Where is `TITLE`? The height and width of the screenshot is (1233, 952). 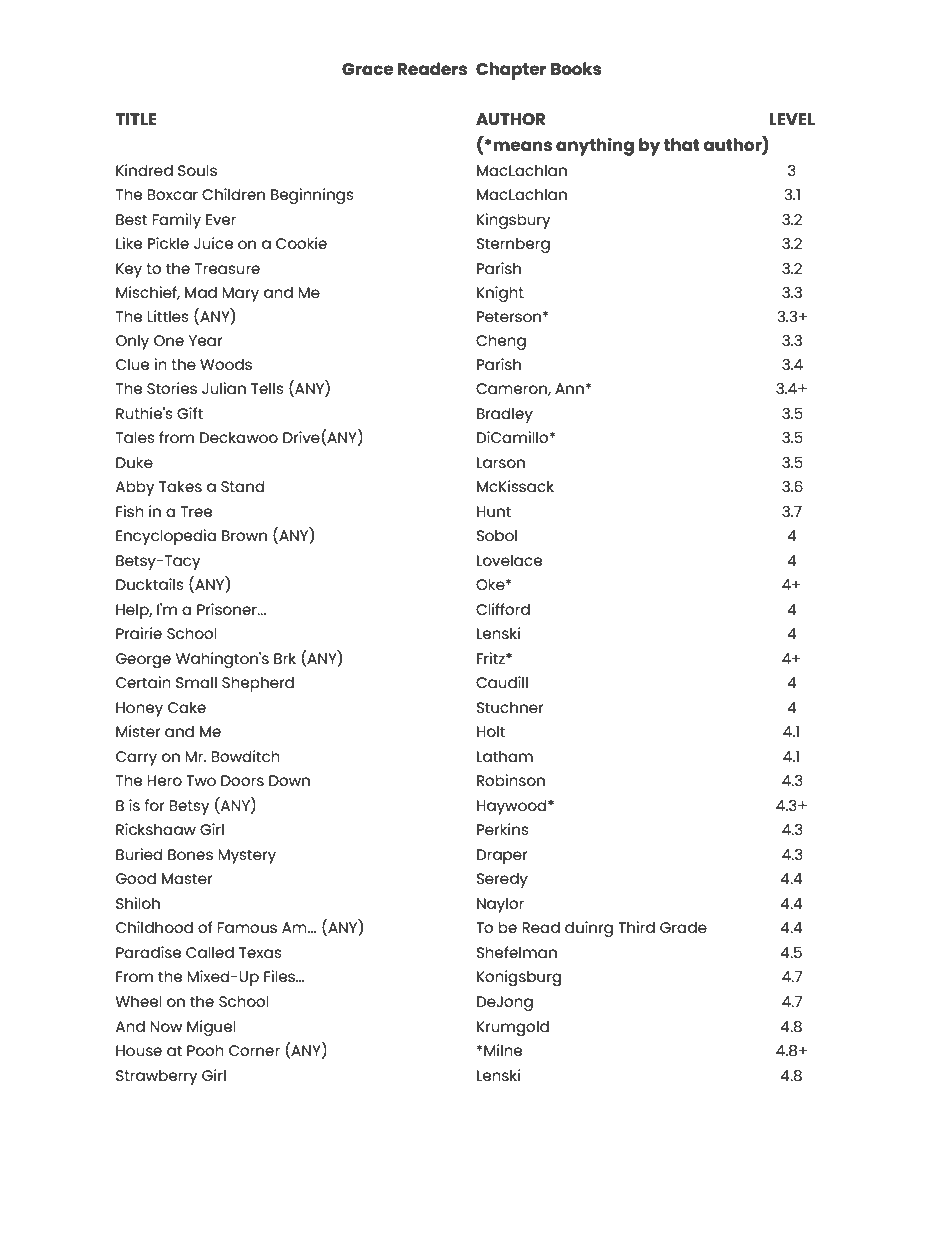 TITLE is located at coordinates (136, 119).
